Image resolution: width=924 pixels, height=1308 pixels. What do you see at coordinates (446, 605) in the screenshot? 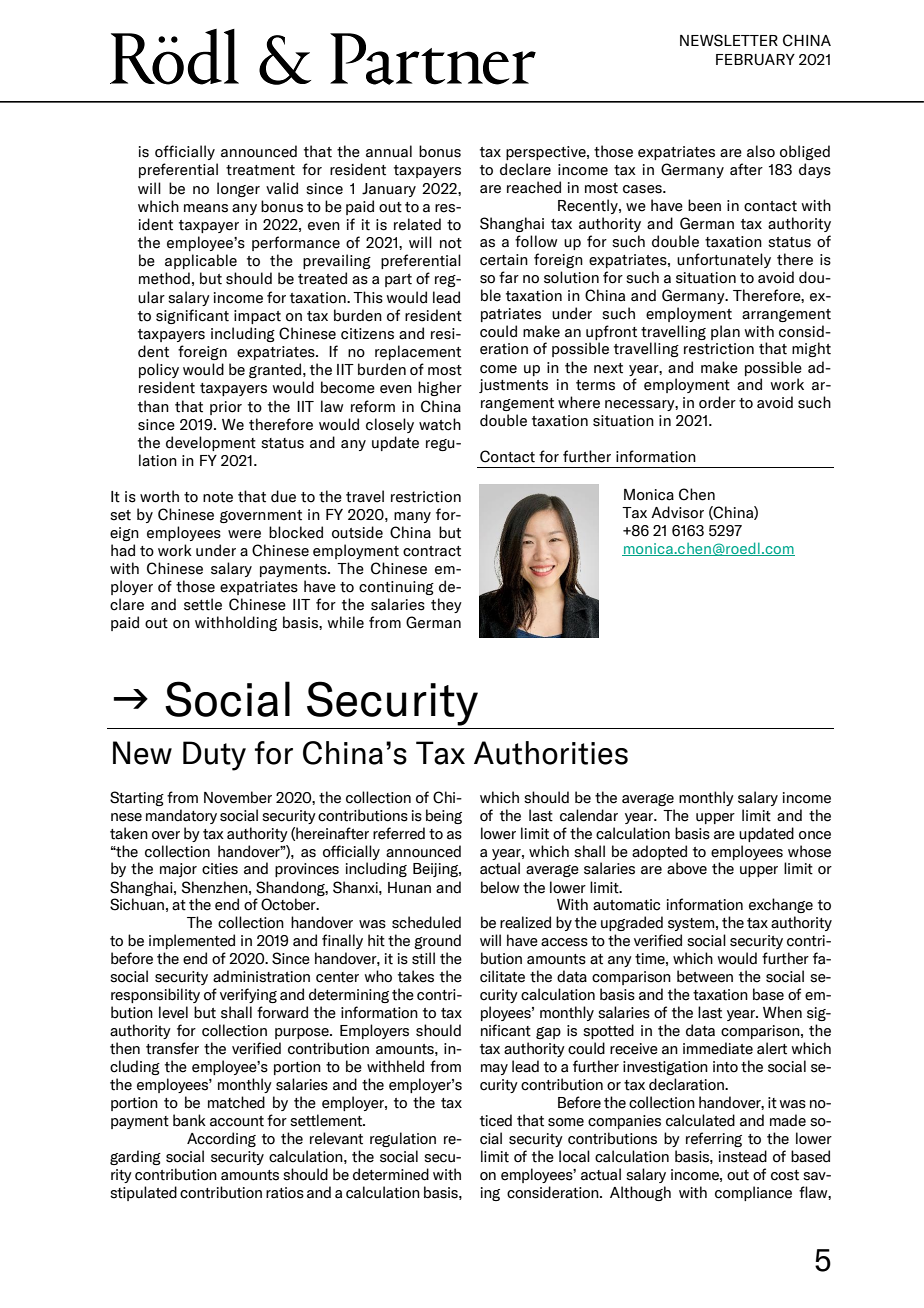
I see `they` at bounding box center [446, 605].
